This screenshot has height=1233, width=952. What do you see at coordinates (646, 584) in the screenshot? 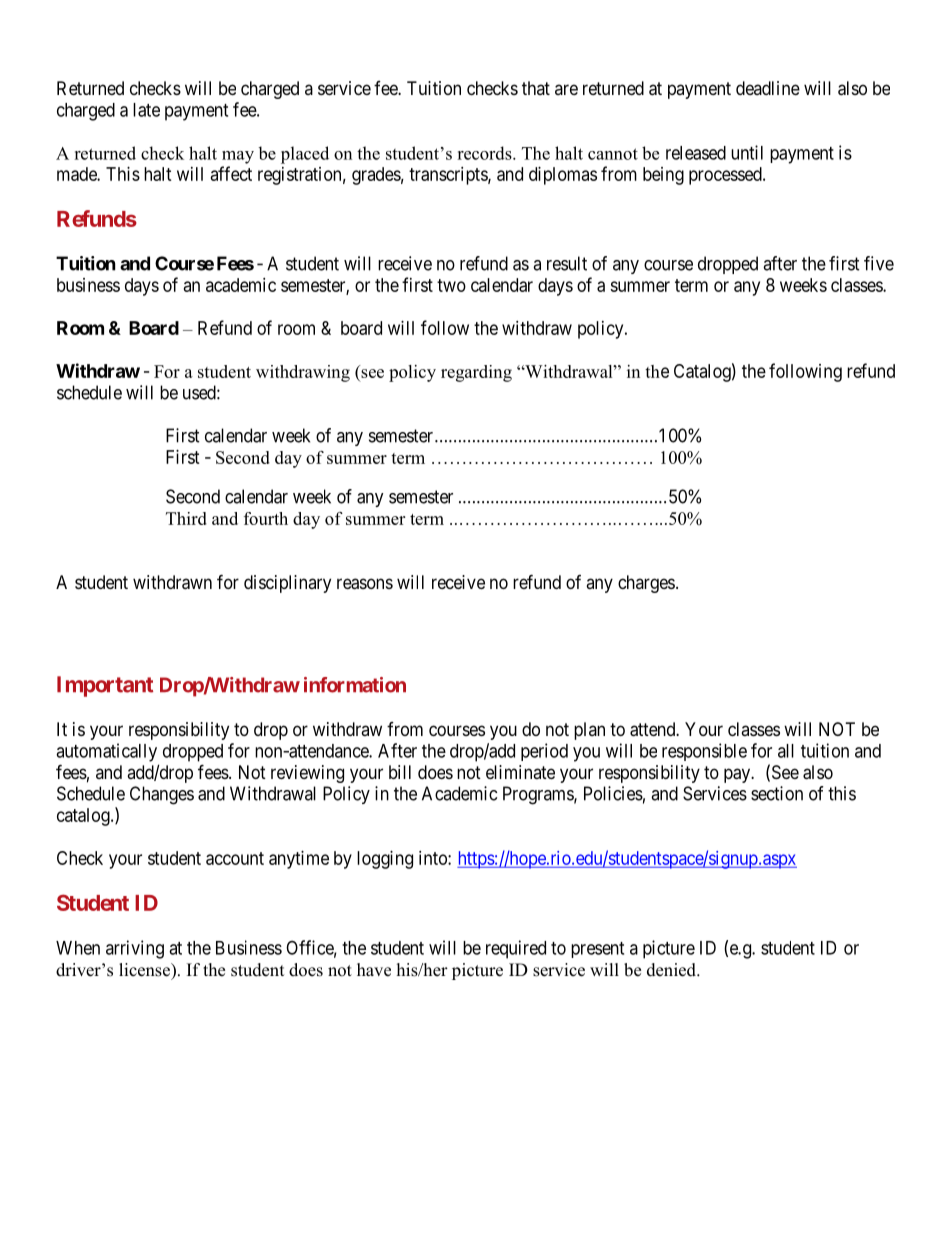
I see `charges` at bounding box center [646, 584].
